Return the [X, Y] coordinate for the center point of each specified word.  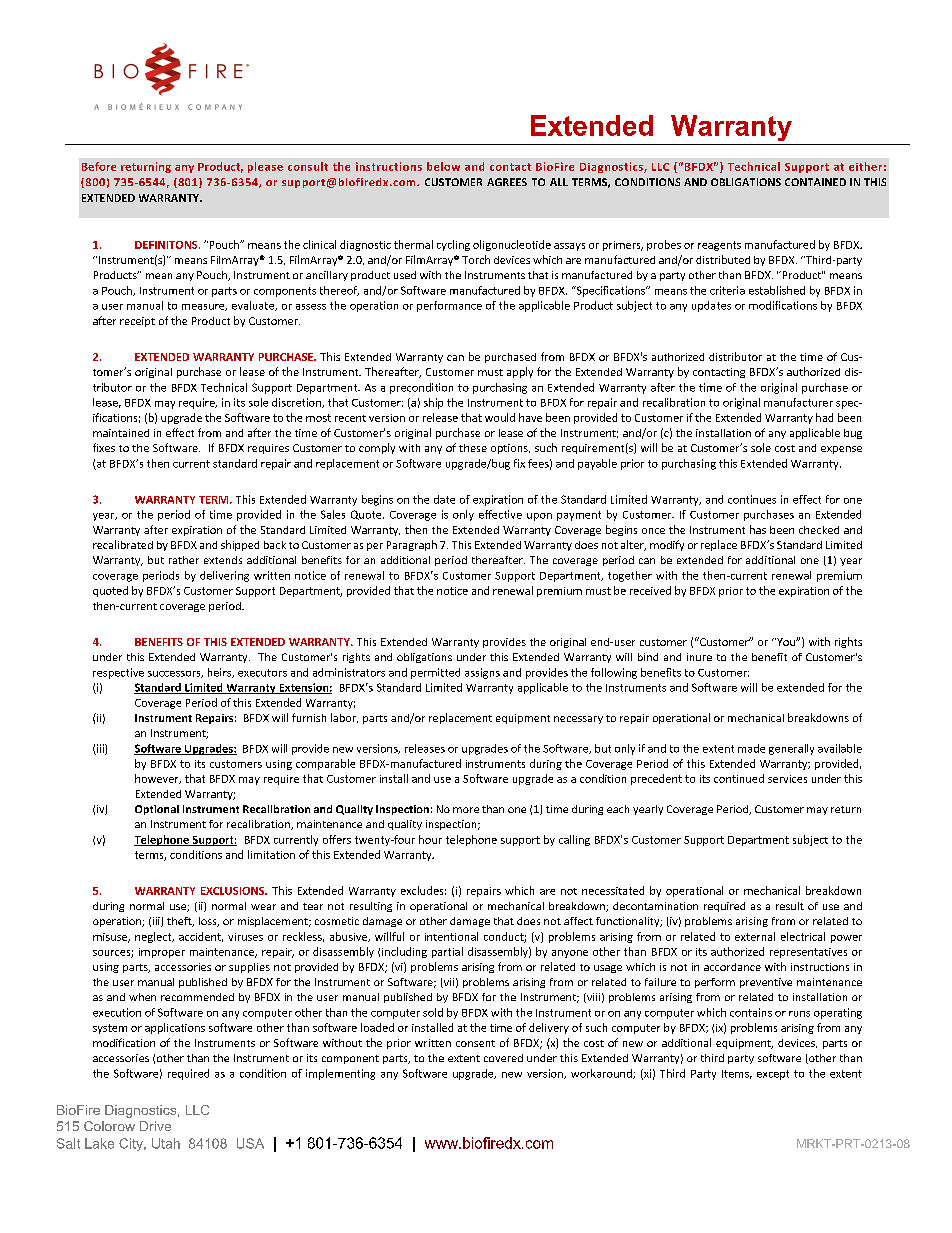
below [443, 166]
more [466, 810]
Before [99, 166]
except [773, 1075]
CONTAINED [815, 182]
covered [503, 1058]
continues [752, 499]
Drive [155, 1126]
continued [739, 778]
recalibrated [123, 544]
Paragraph [412, 545]
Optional [157, 810]
